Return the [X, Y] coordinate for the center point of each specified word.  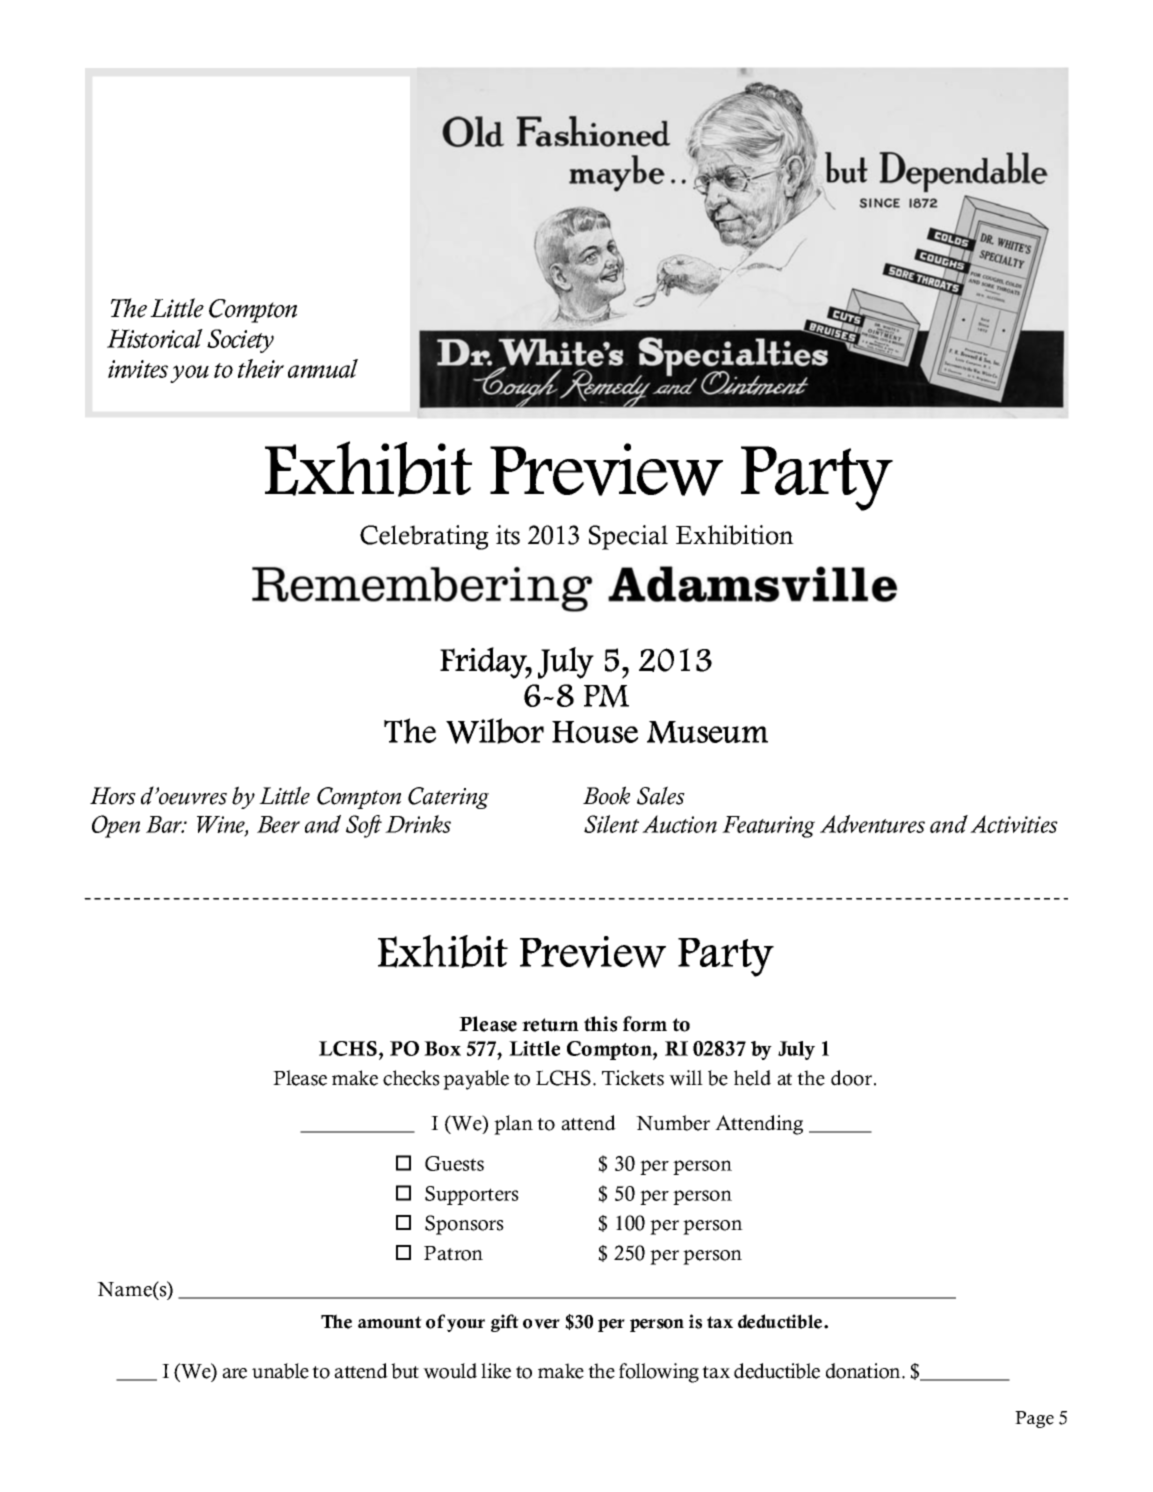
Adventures [872, 824]
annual [323, 368]
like [496, 1371]
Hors [113, 796]
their [261, 368]
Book [606, 795]
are [234, 1373]
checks [411, 1078]
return [550, 1025]
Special [628, 537]
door [853, 1078]
